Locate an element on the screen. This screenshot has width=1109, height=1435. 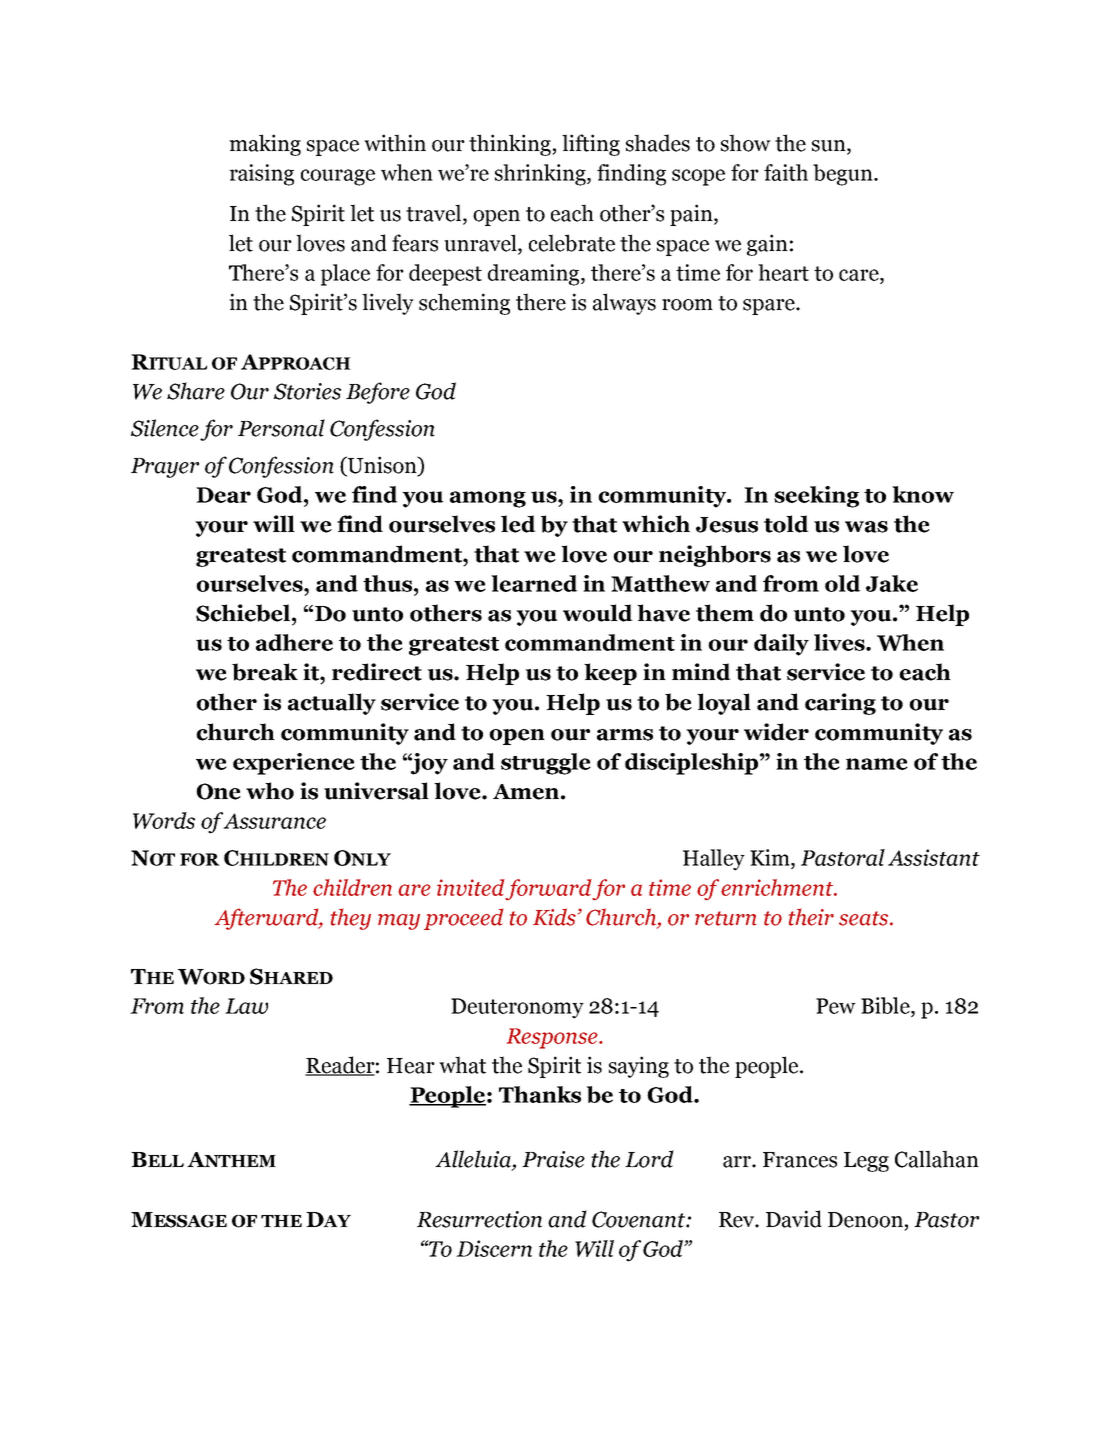
led is located at coordinates (518, 524).
